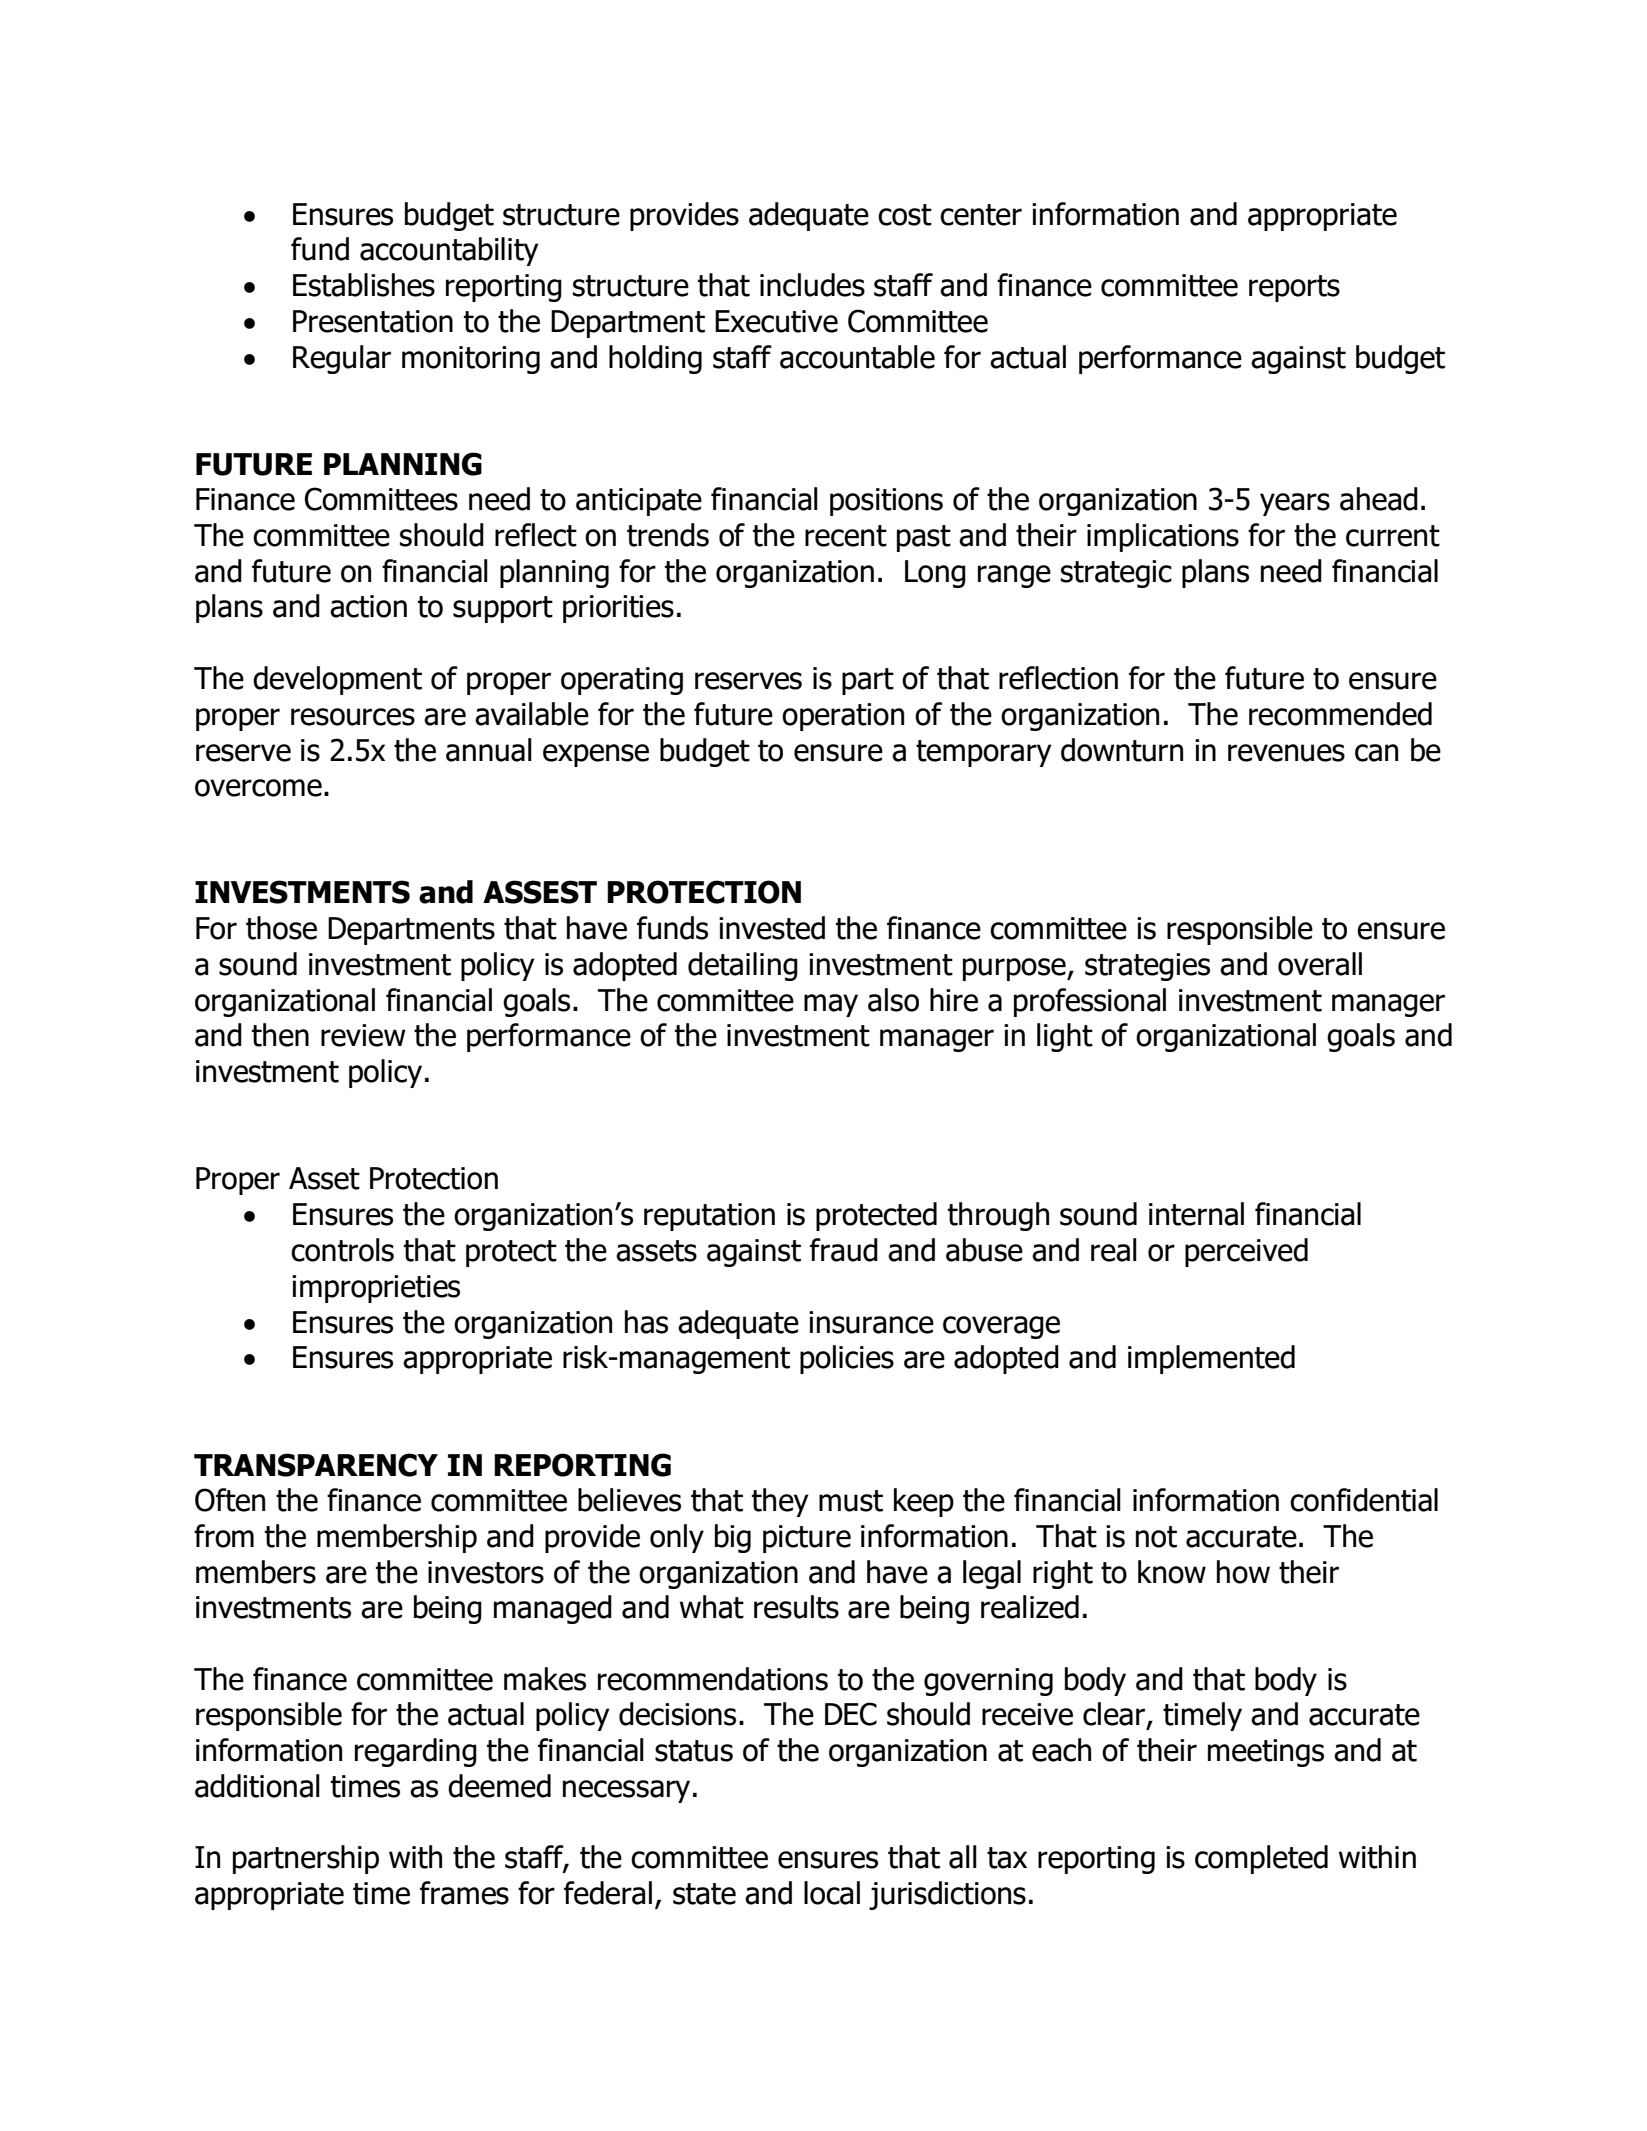 Image resolution: width=1647 pixels, height=2131 pixels. Describe the element at coordinates (1294, 288) in the document. I see `reports` at that location.
